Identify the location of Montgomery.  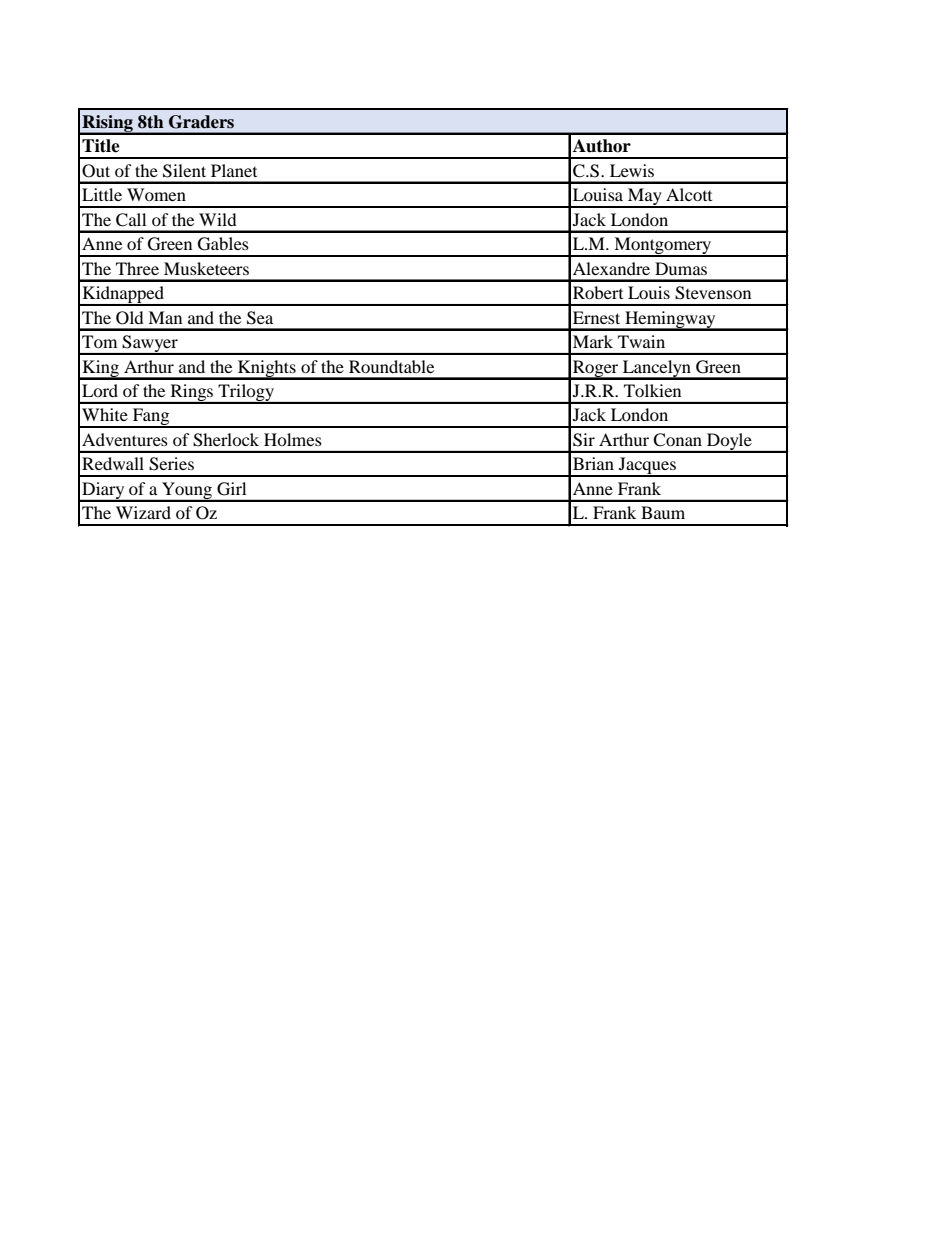
(663, 247).
